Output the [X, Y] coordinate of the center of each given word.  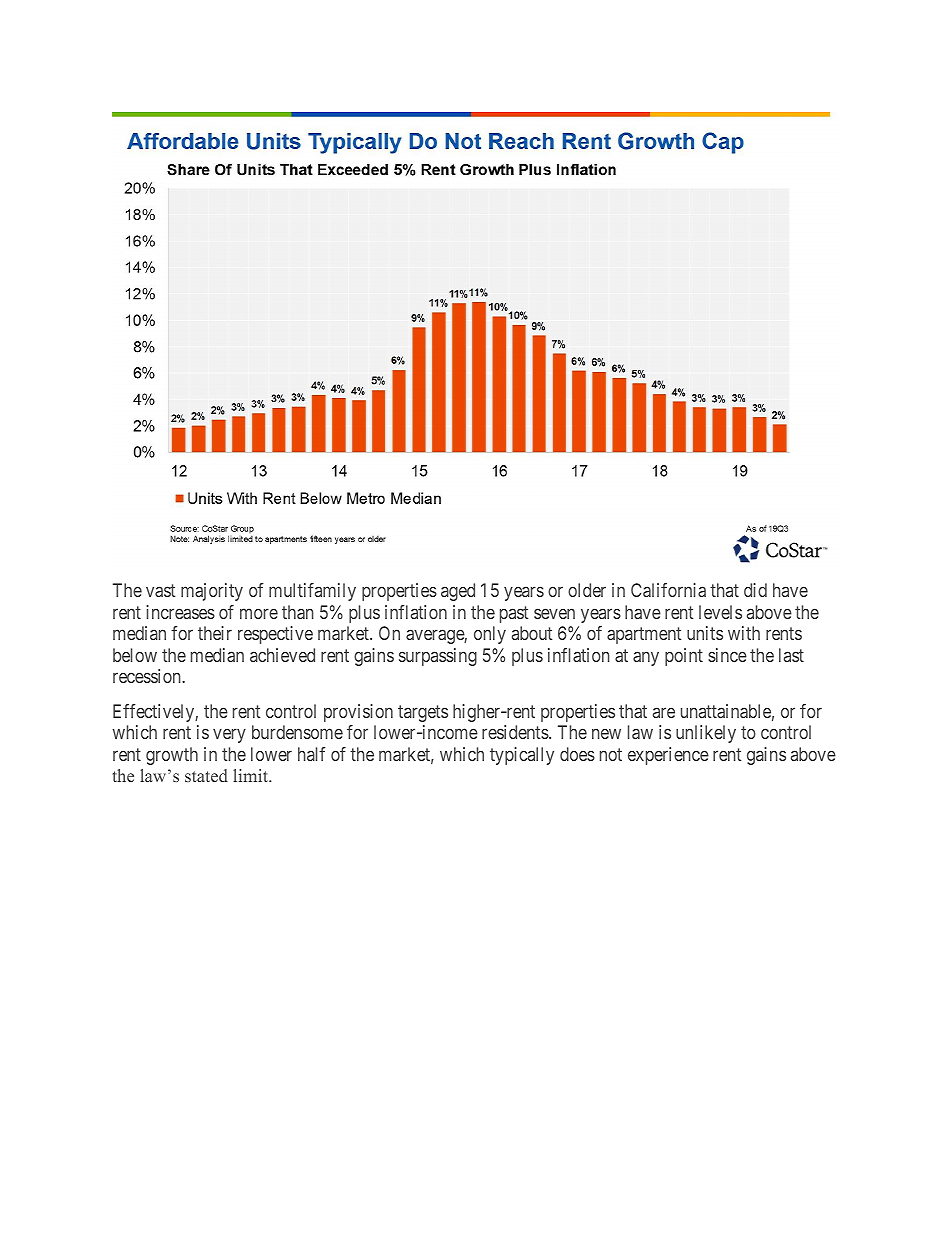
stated [206, 775]
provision [358, 713]
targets [423, 713]
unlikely [706, 734]
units [705, 633]
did [755, 590]
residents [516, 732]
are [664, 712]
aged [458, 592]
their [215, 633]
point [684, 657]
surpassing [438, 657]
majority [212, 592]
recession [148, 676]
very [229, 735]
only [490, 635]
